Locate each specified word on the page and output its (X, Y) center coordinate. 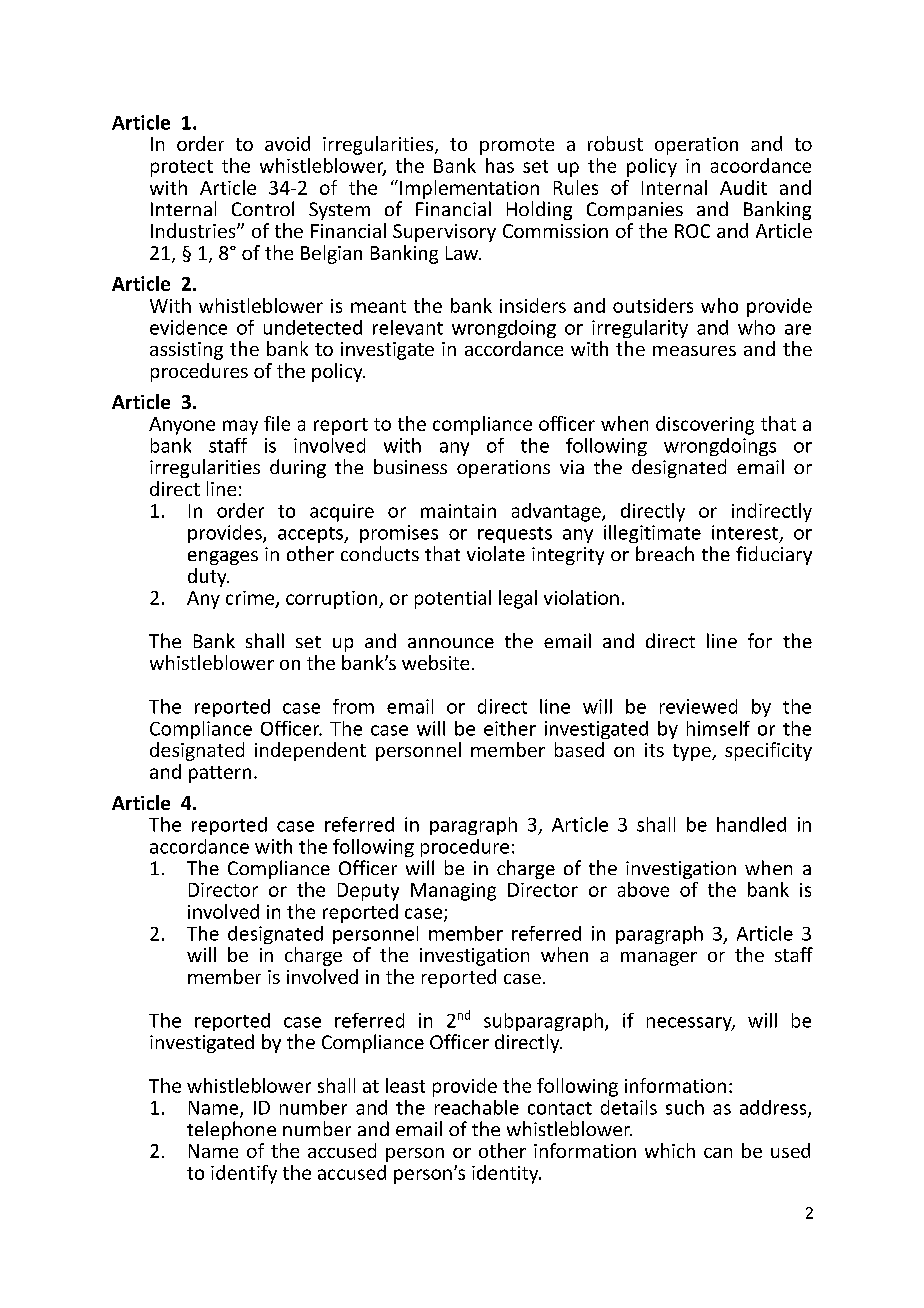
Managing (453, 892)
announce (451, 643)
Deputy (368, 892)
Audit (743, 187)
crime (251, 599)
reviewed (698, 706)
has (500, 165)
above (643, 889)
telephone (231, 1130)
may (240, 427)
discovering (705, 425)
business (410, 466)
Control (263, 208)
